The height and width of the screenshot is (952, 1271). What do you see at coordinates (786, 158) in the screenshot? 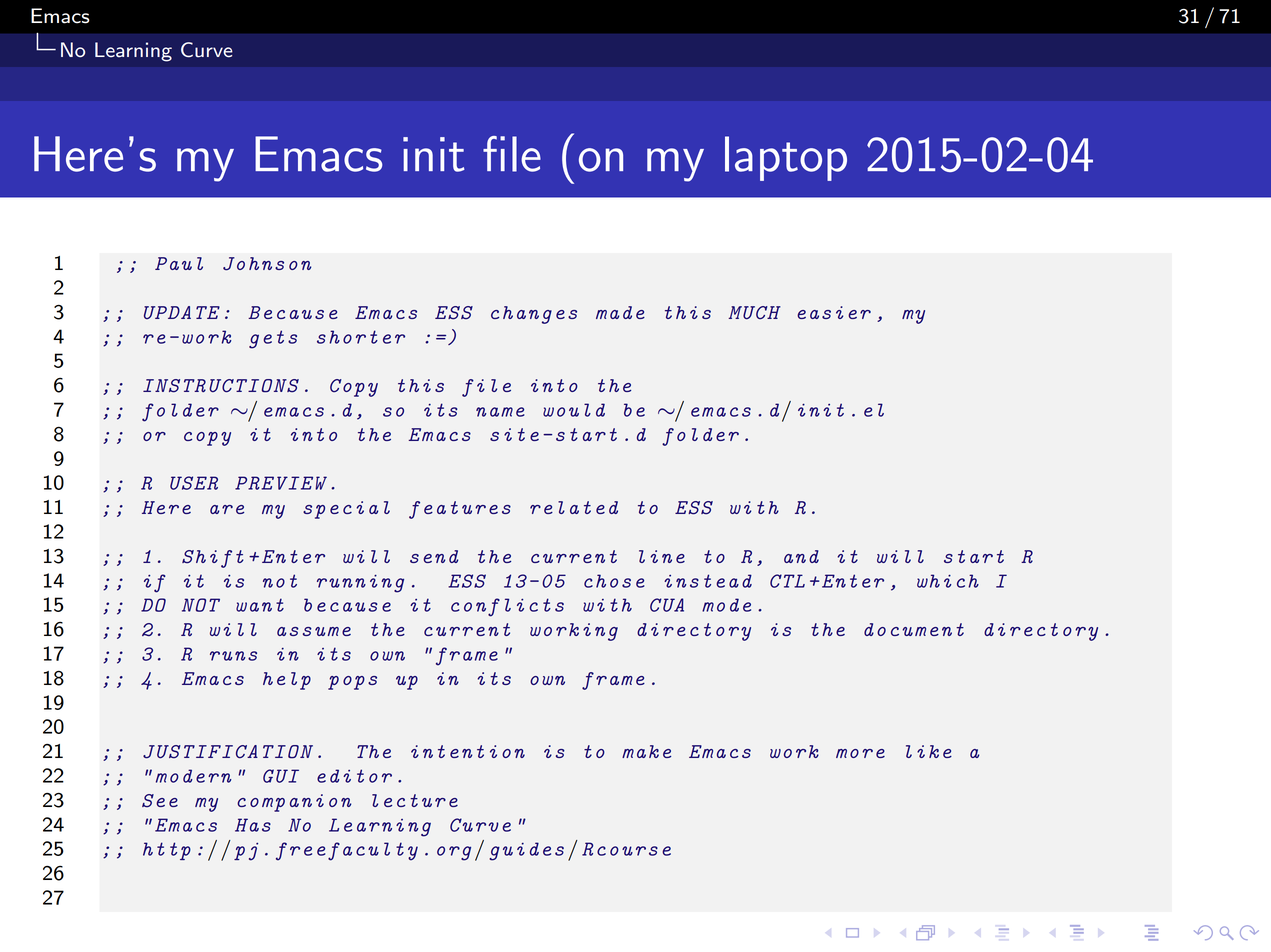
I see `laptop` at bounding box center [786, 158].
